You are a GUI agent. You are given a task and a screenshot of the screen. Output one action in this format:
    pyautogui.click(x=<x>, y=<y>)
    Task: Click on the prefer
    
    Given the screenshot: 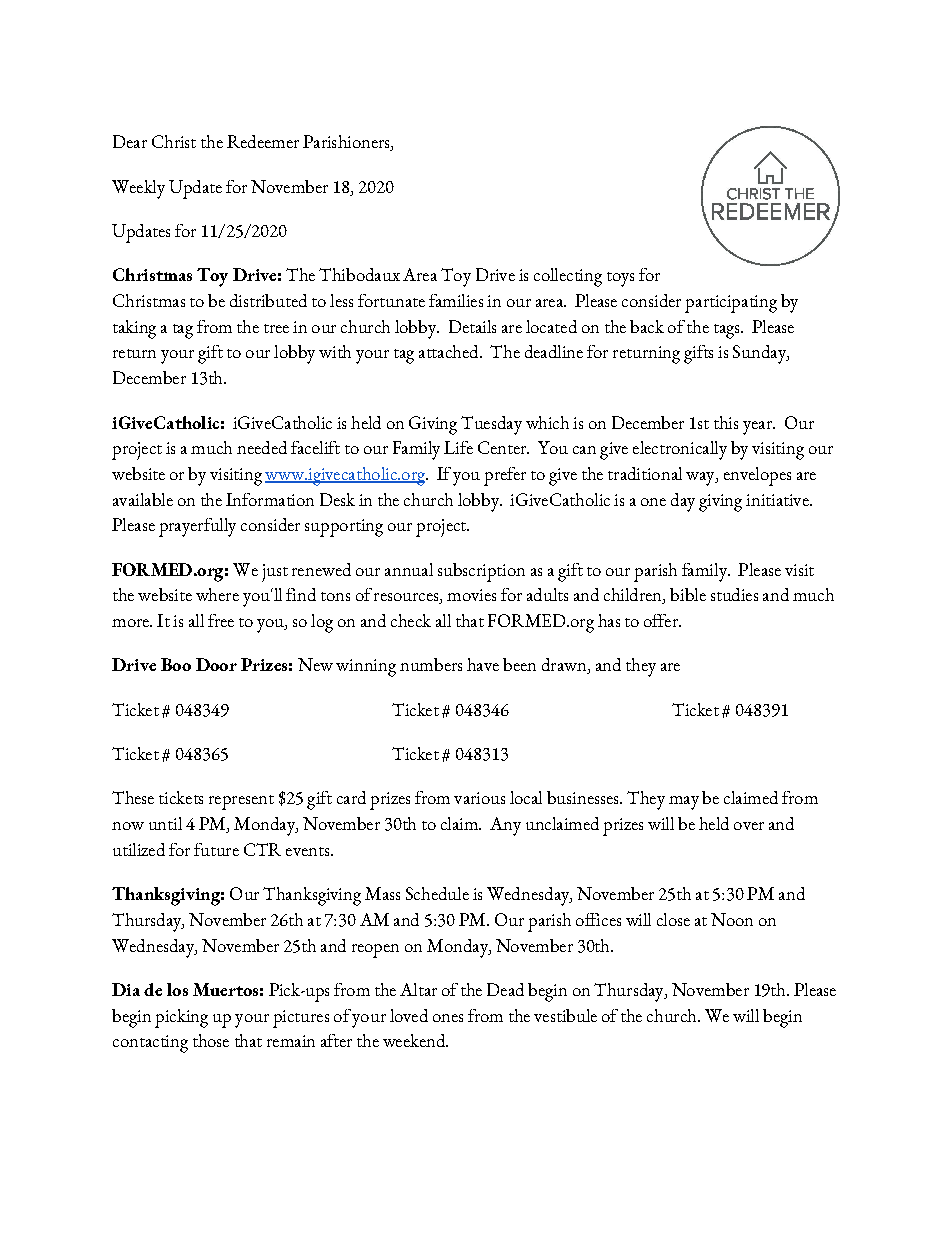 What is the action you would take?
    pyautogui.click(x=505, y=476)
